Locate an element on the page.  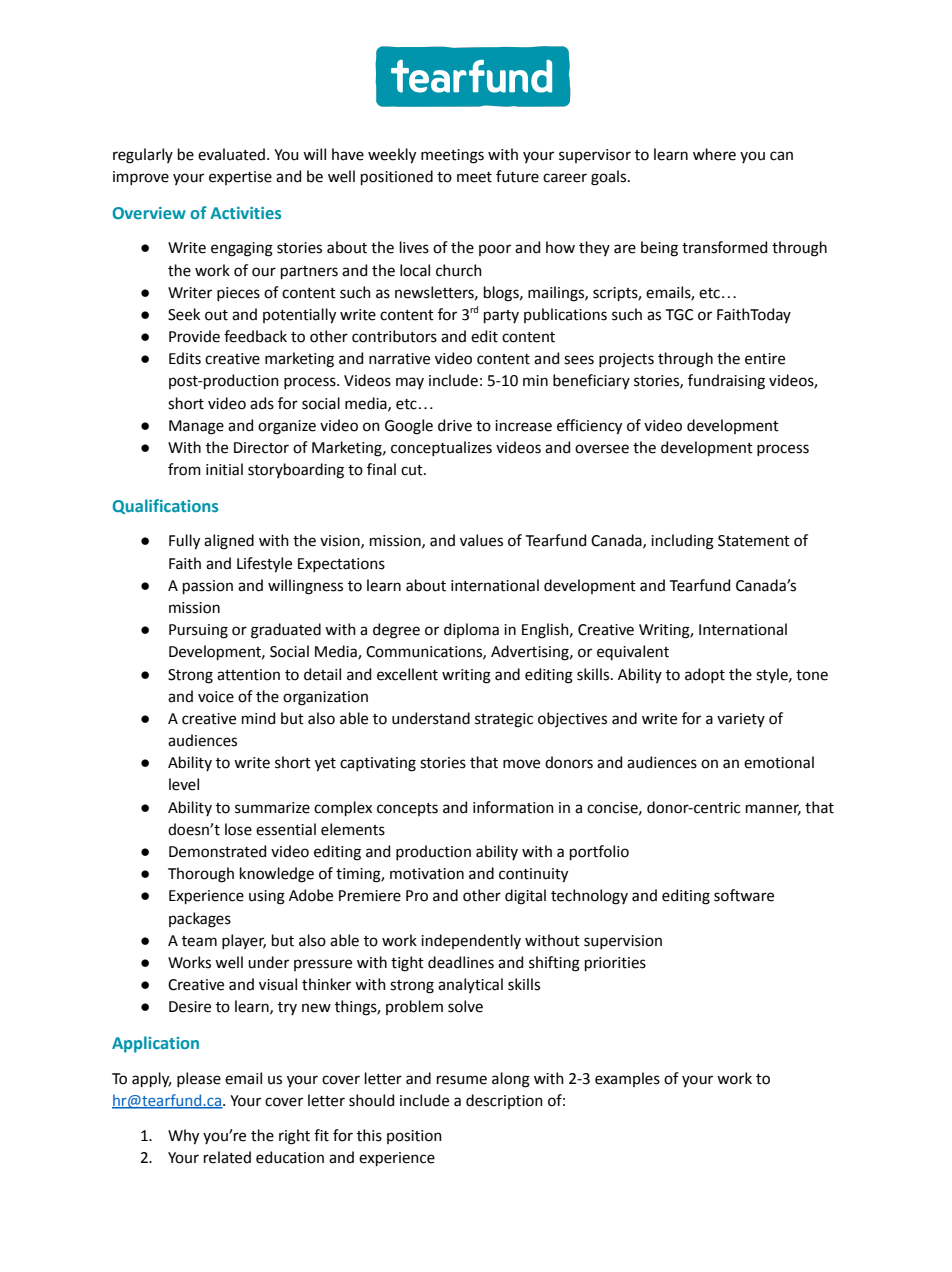
future is located at coordinates (517, 176).
